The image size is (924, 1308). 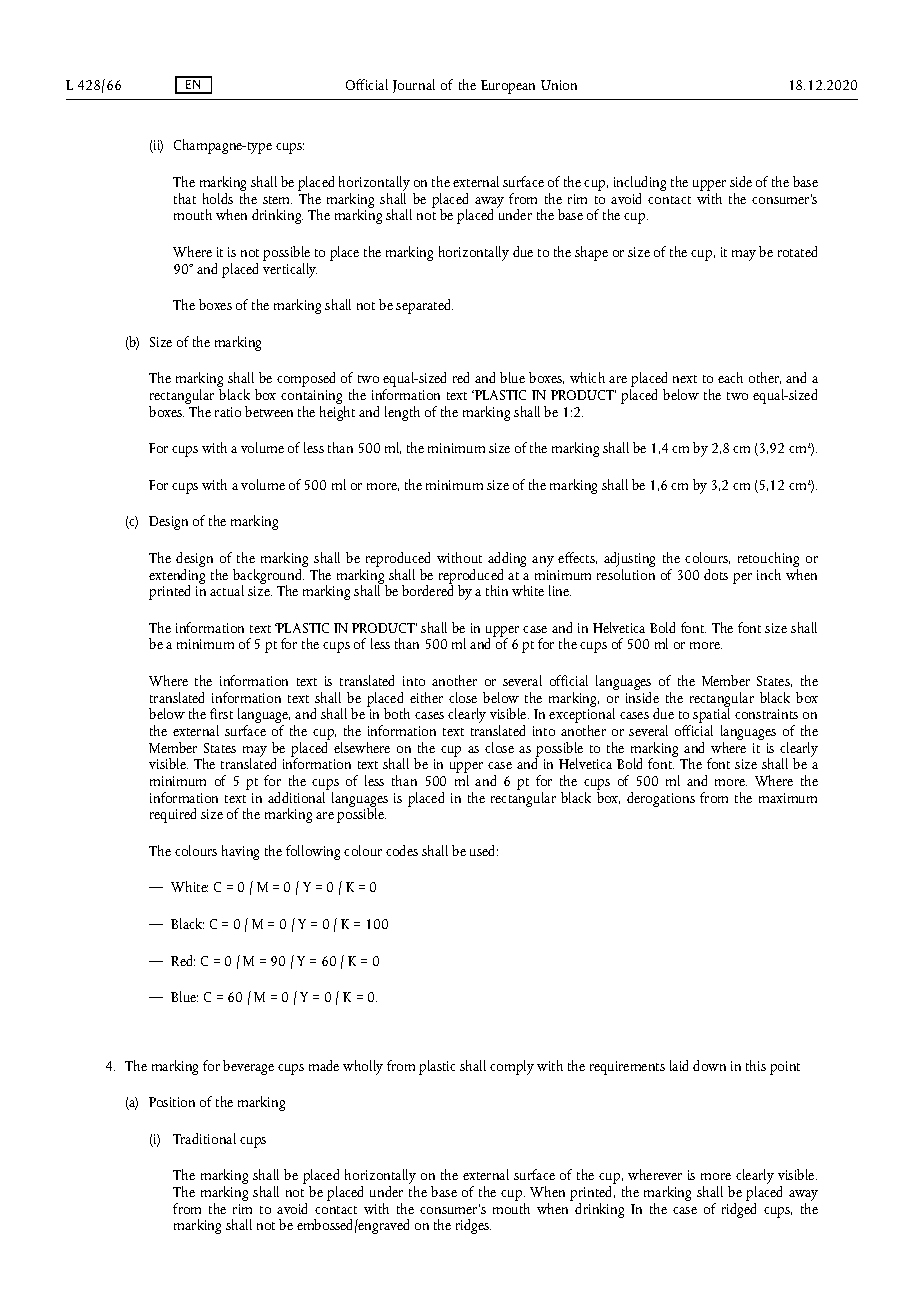 I want to click on maximum, so click(x=788, y=798).
